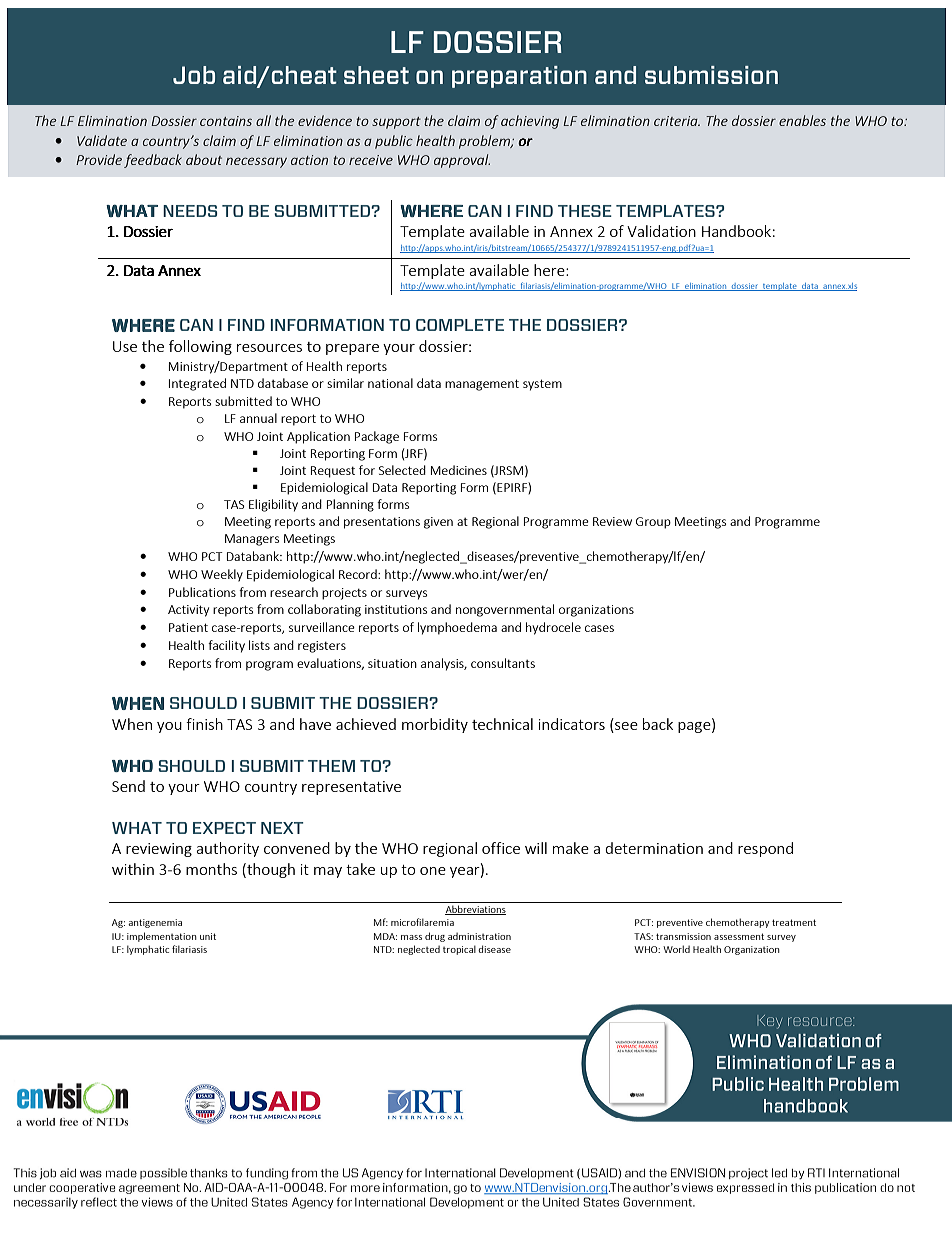 The height and width of the screenshot is (1233, 952). What do you see at coordinates (711, 75) in the screenshot?
I see `submission` at bounding box center [711, 75].
